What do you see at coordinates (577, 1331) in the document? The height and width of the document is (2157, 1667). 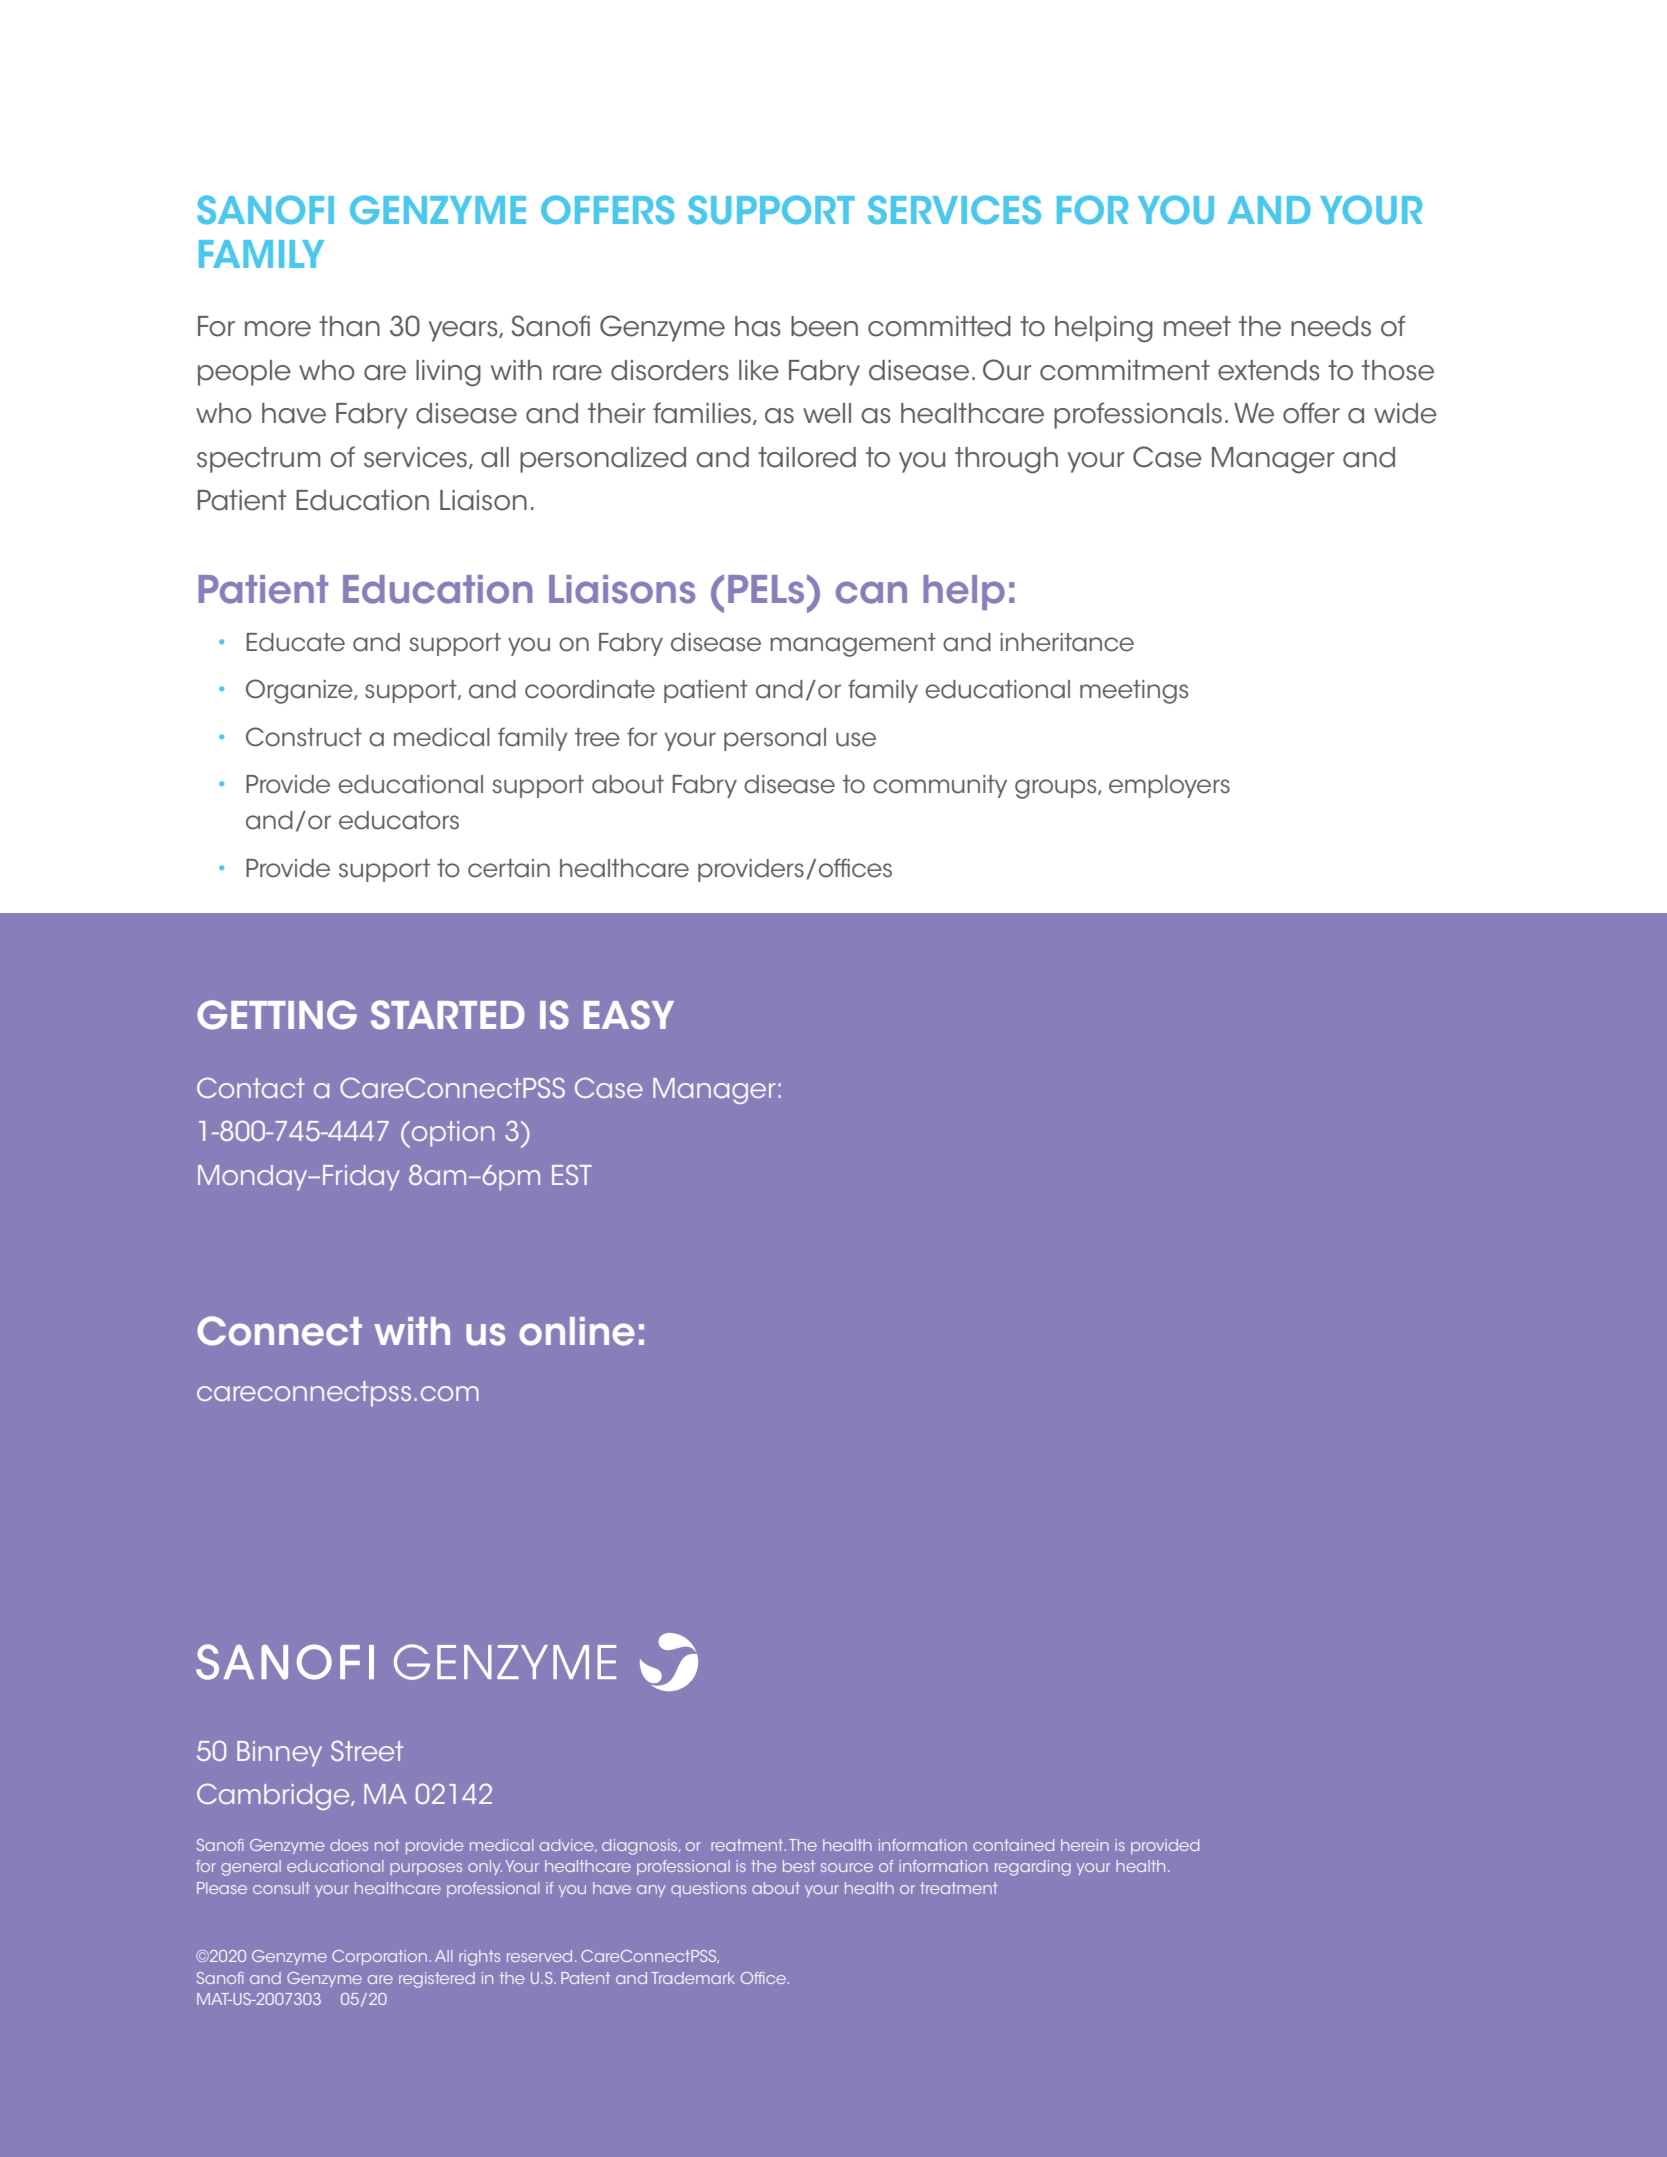 I see `online` at bounding box center [577, 1331].
